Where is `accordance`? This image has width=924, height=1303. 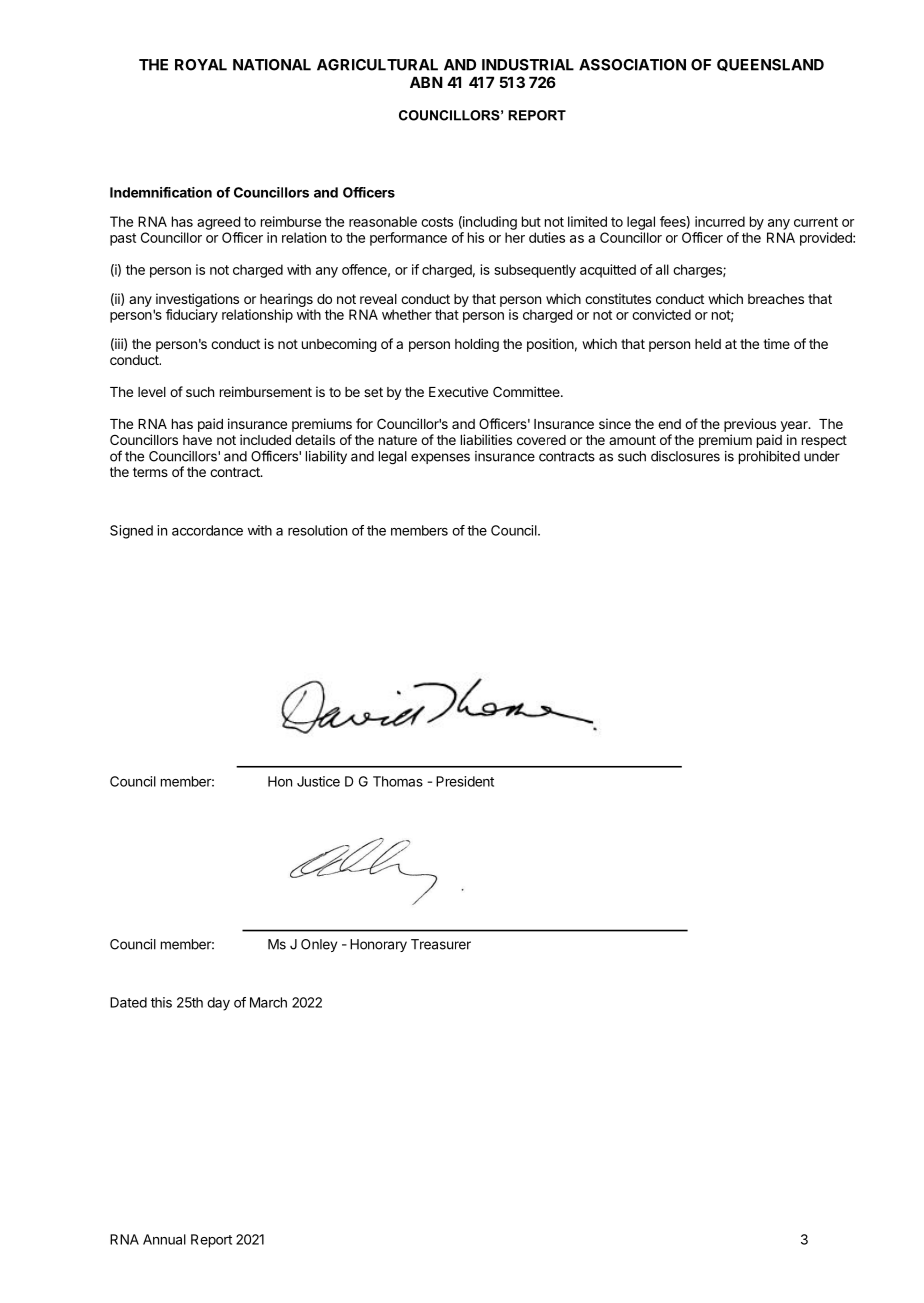
accordance is located at coordinates (207, 530).
